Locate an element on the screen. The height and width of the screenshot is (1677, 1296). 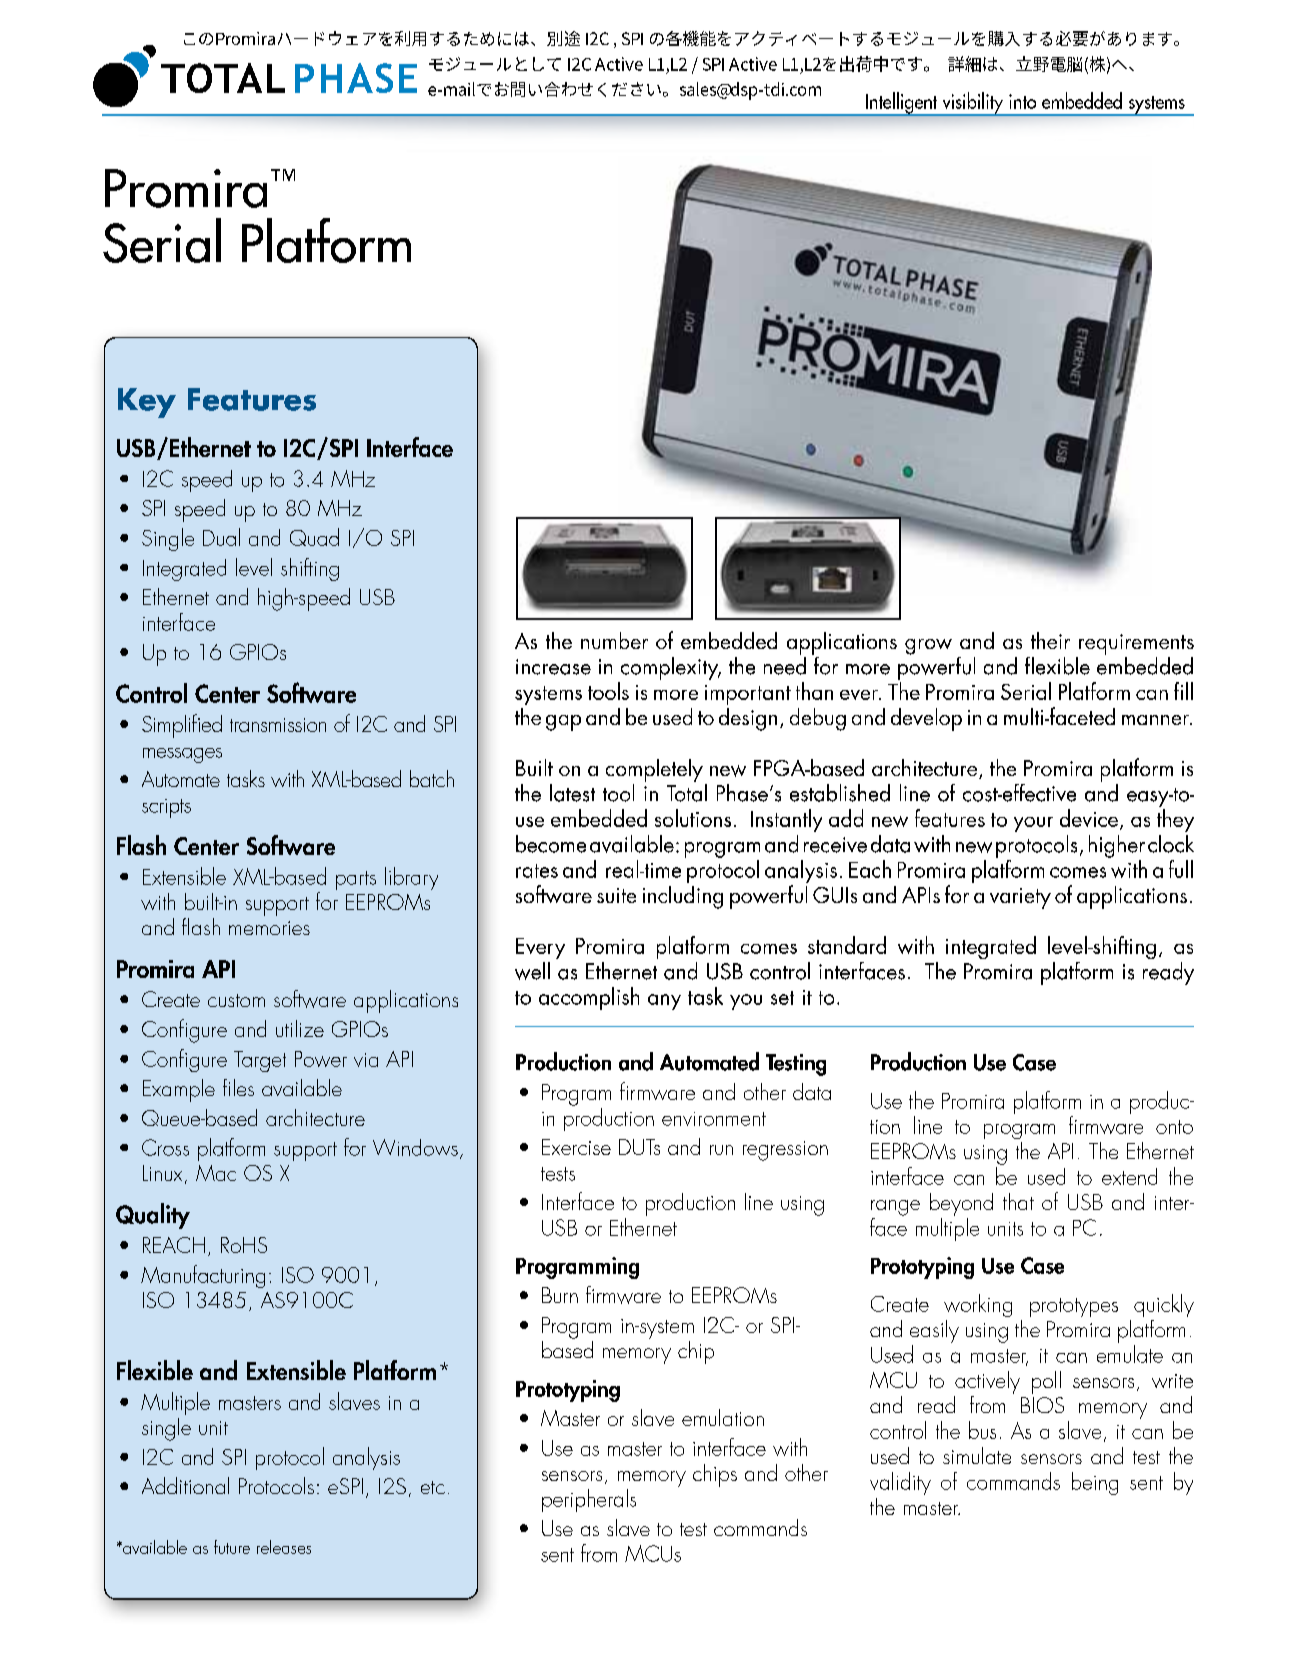
into is located at coordinates (1022, 101).
